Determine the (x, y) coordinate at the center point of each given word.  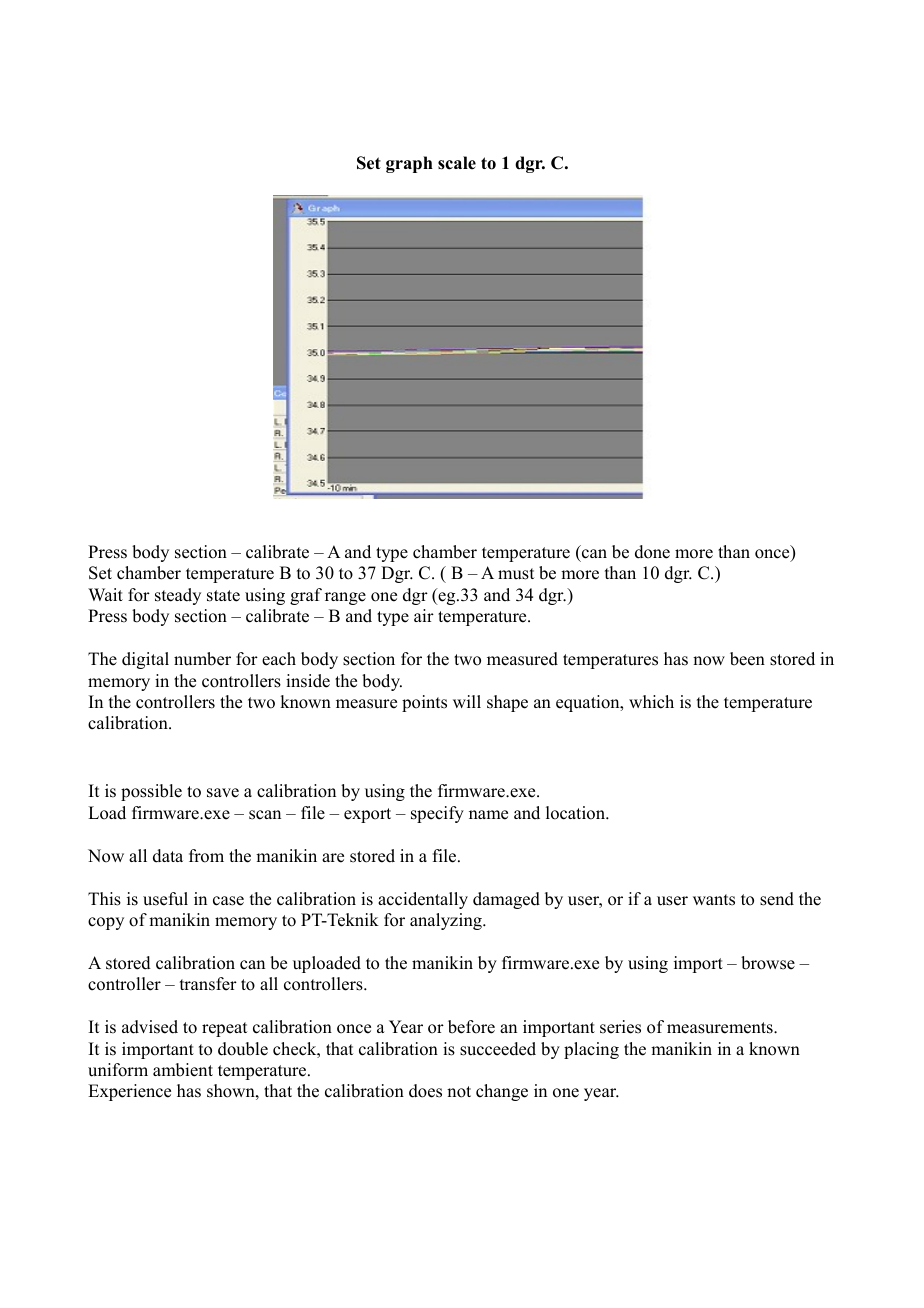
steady (178, 596)
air (424, 615)
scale (457, 163)
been (747, 659)
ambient (183, 1070)
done (652, 552)
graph (409, 164)
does (425, 1091)
